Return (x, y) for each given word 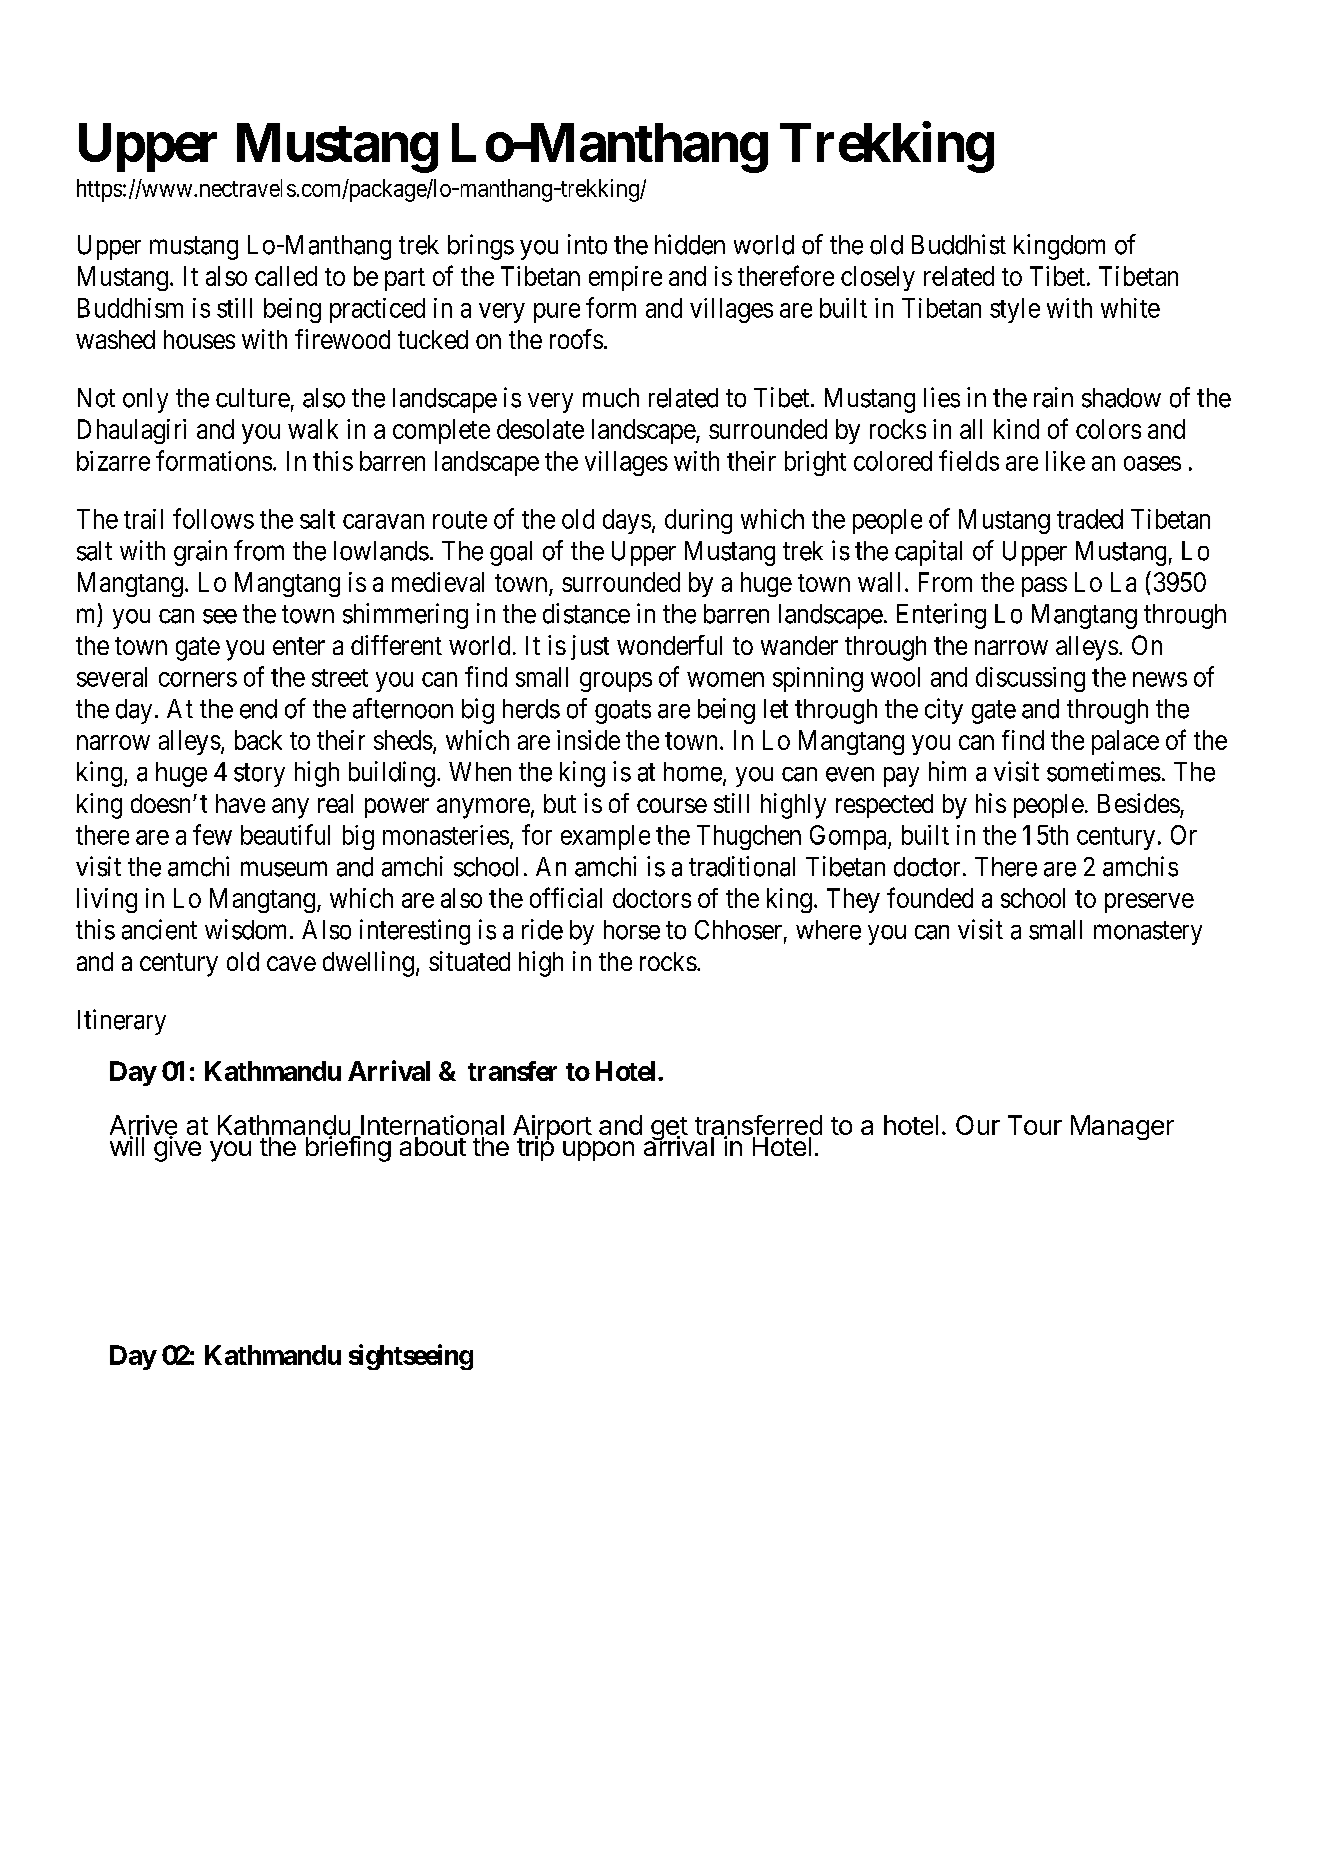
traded (1090, 519)
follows (213, 518)
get (668, 1130)
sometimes (1104, 771)
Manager (1122, 1127)
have (240, 803)
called (286, 276)
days (627, 521)
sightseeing (411, 1357)
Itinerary (122, 1022)
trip (535, 1147)
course (672, 805)
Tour (1035, 1125)
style (1015, 310)
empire (625, 278)
